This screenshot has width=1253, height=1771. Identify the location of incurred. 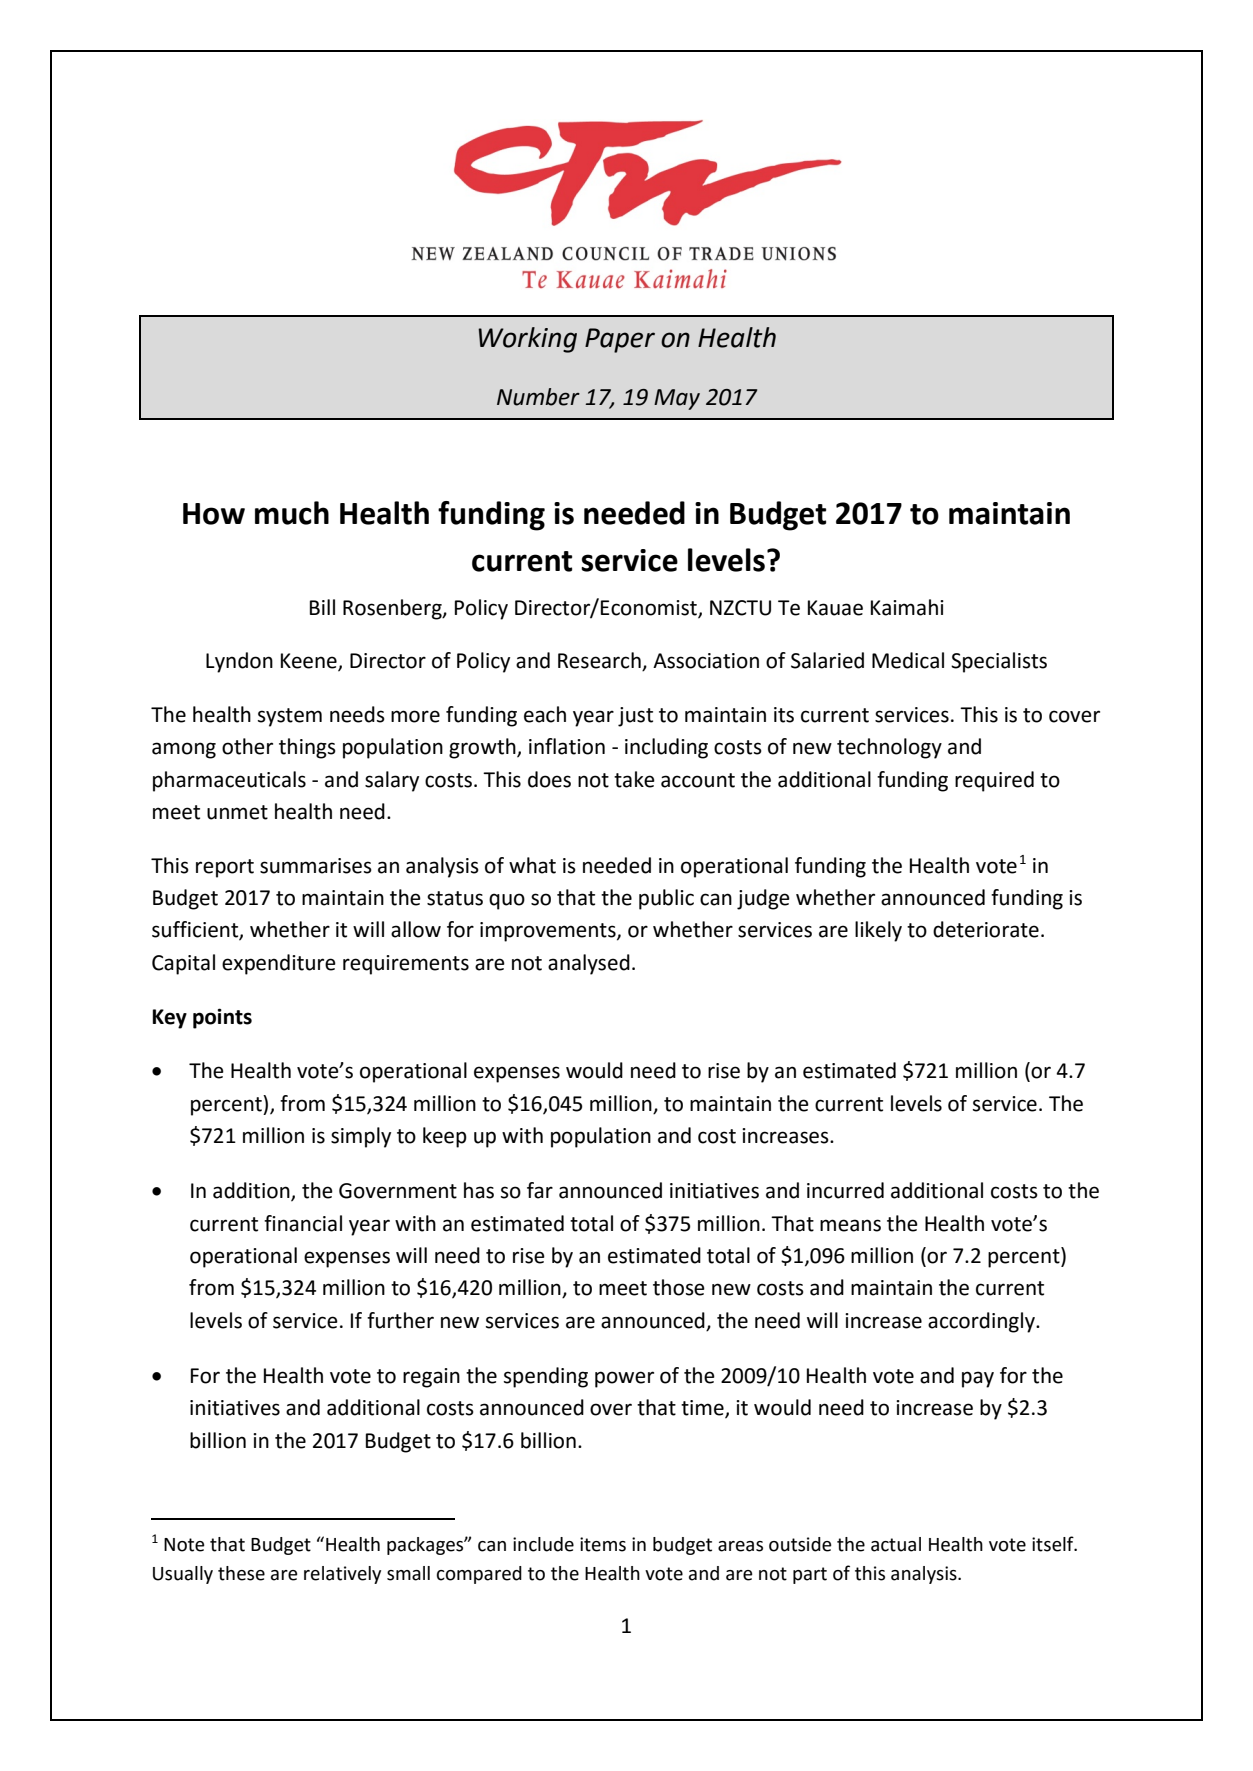
(845, 1190).
